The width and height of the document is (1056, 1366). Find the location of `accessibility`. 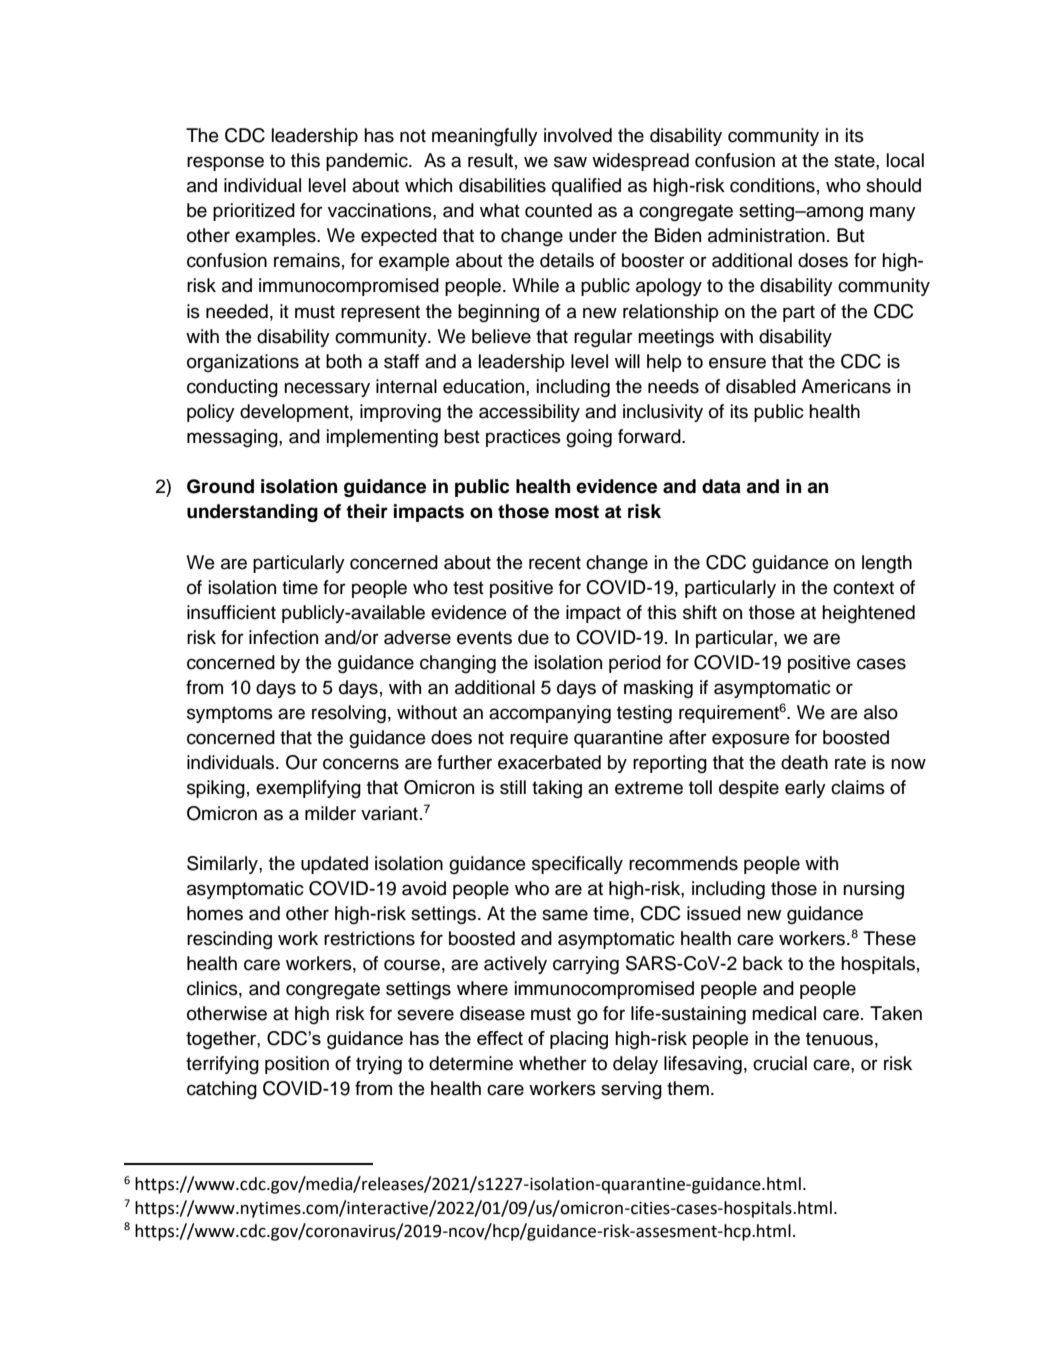

accessibility is located at coordinates (529, 413).
